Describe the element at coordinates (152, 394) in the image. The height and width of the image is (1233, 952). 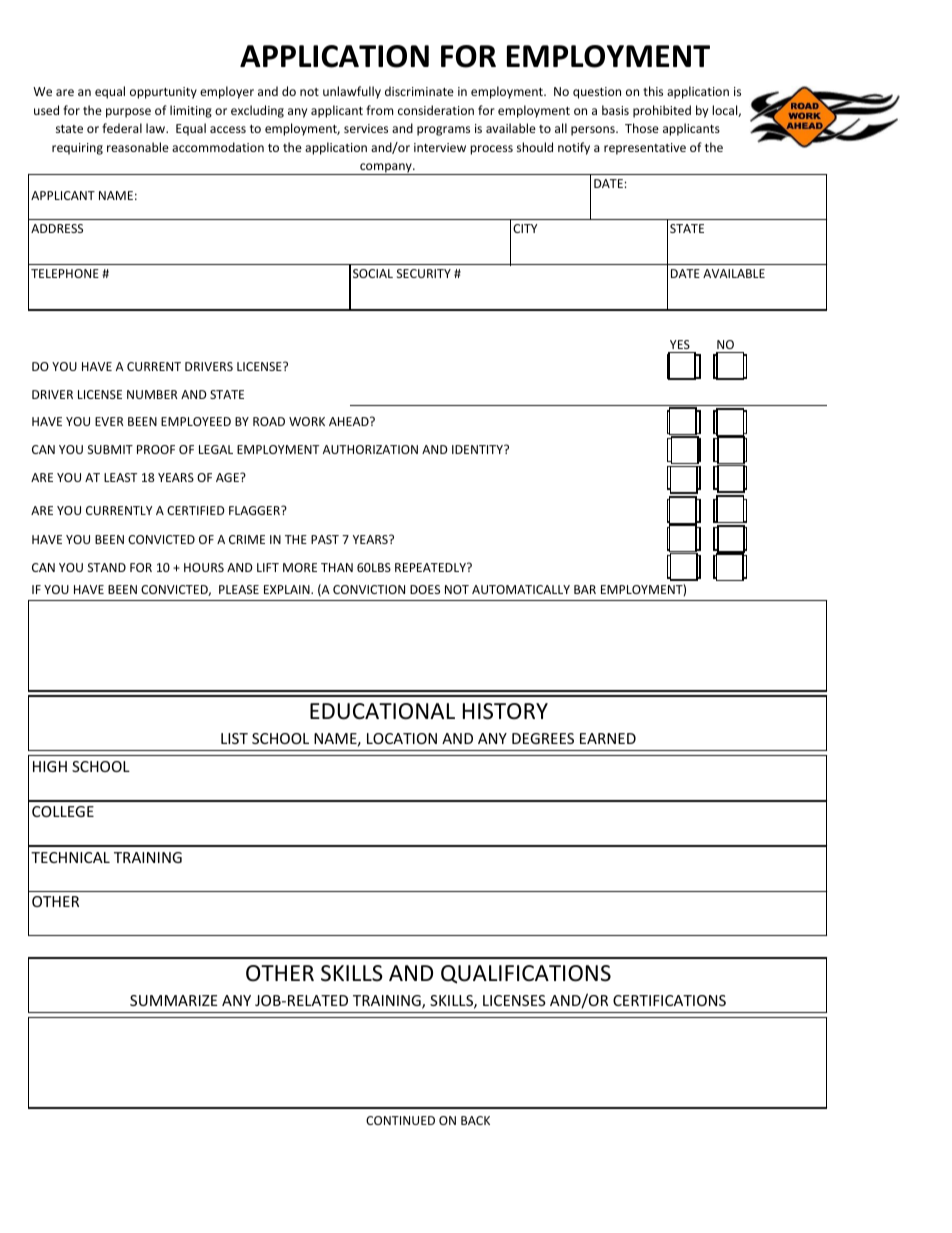
I see `NUMBER` at that location.
